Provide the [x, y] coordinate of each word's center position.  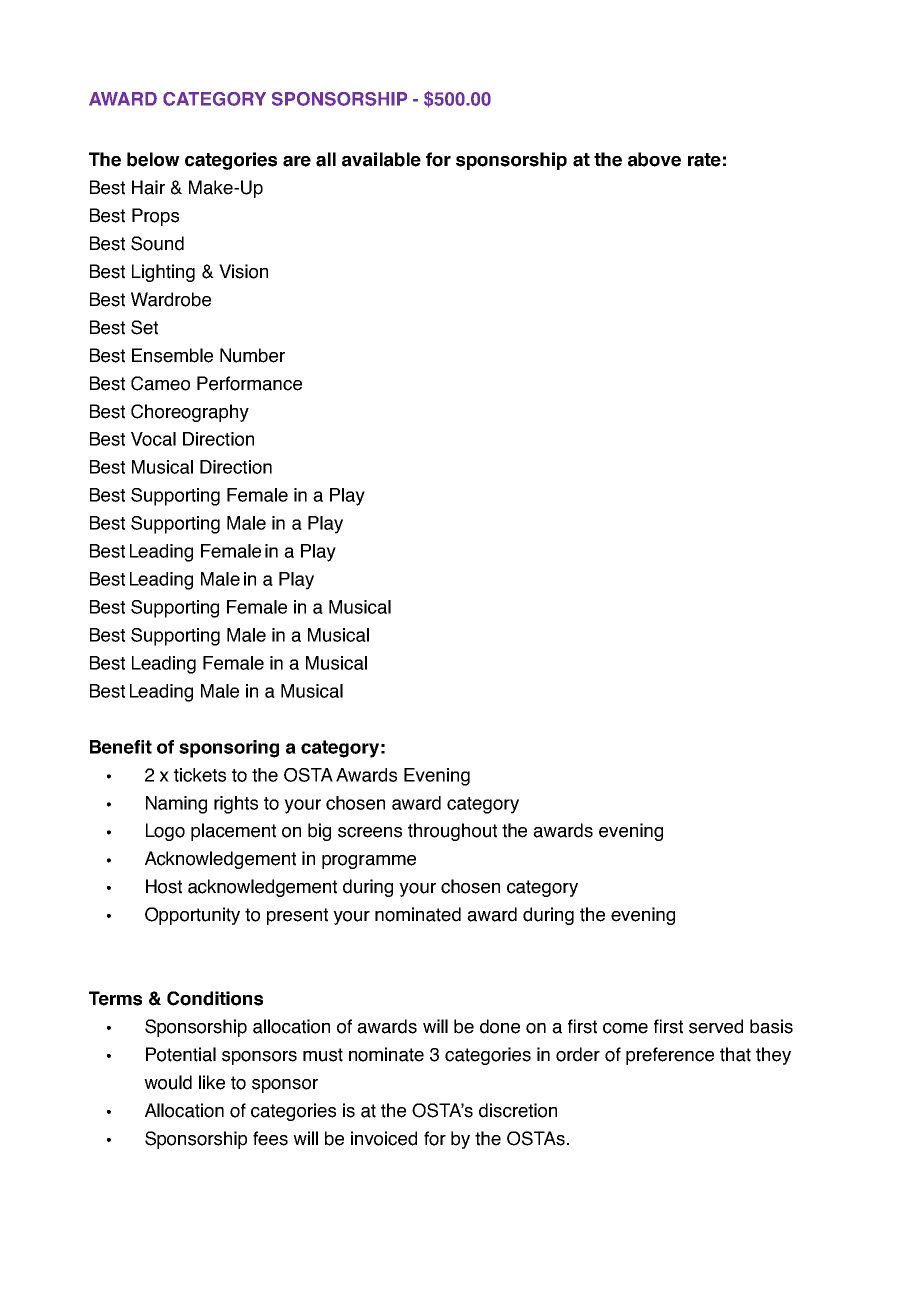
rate [704, 160]
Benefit [121, 747]
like [212, 1082]
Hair [148, 187]
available [381, 159]
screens [370, 832]
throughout [452, 832]
